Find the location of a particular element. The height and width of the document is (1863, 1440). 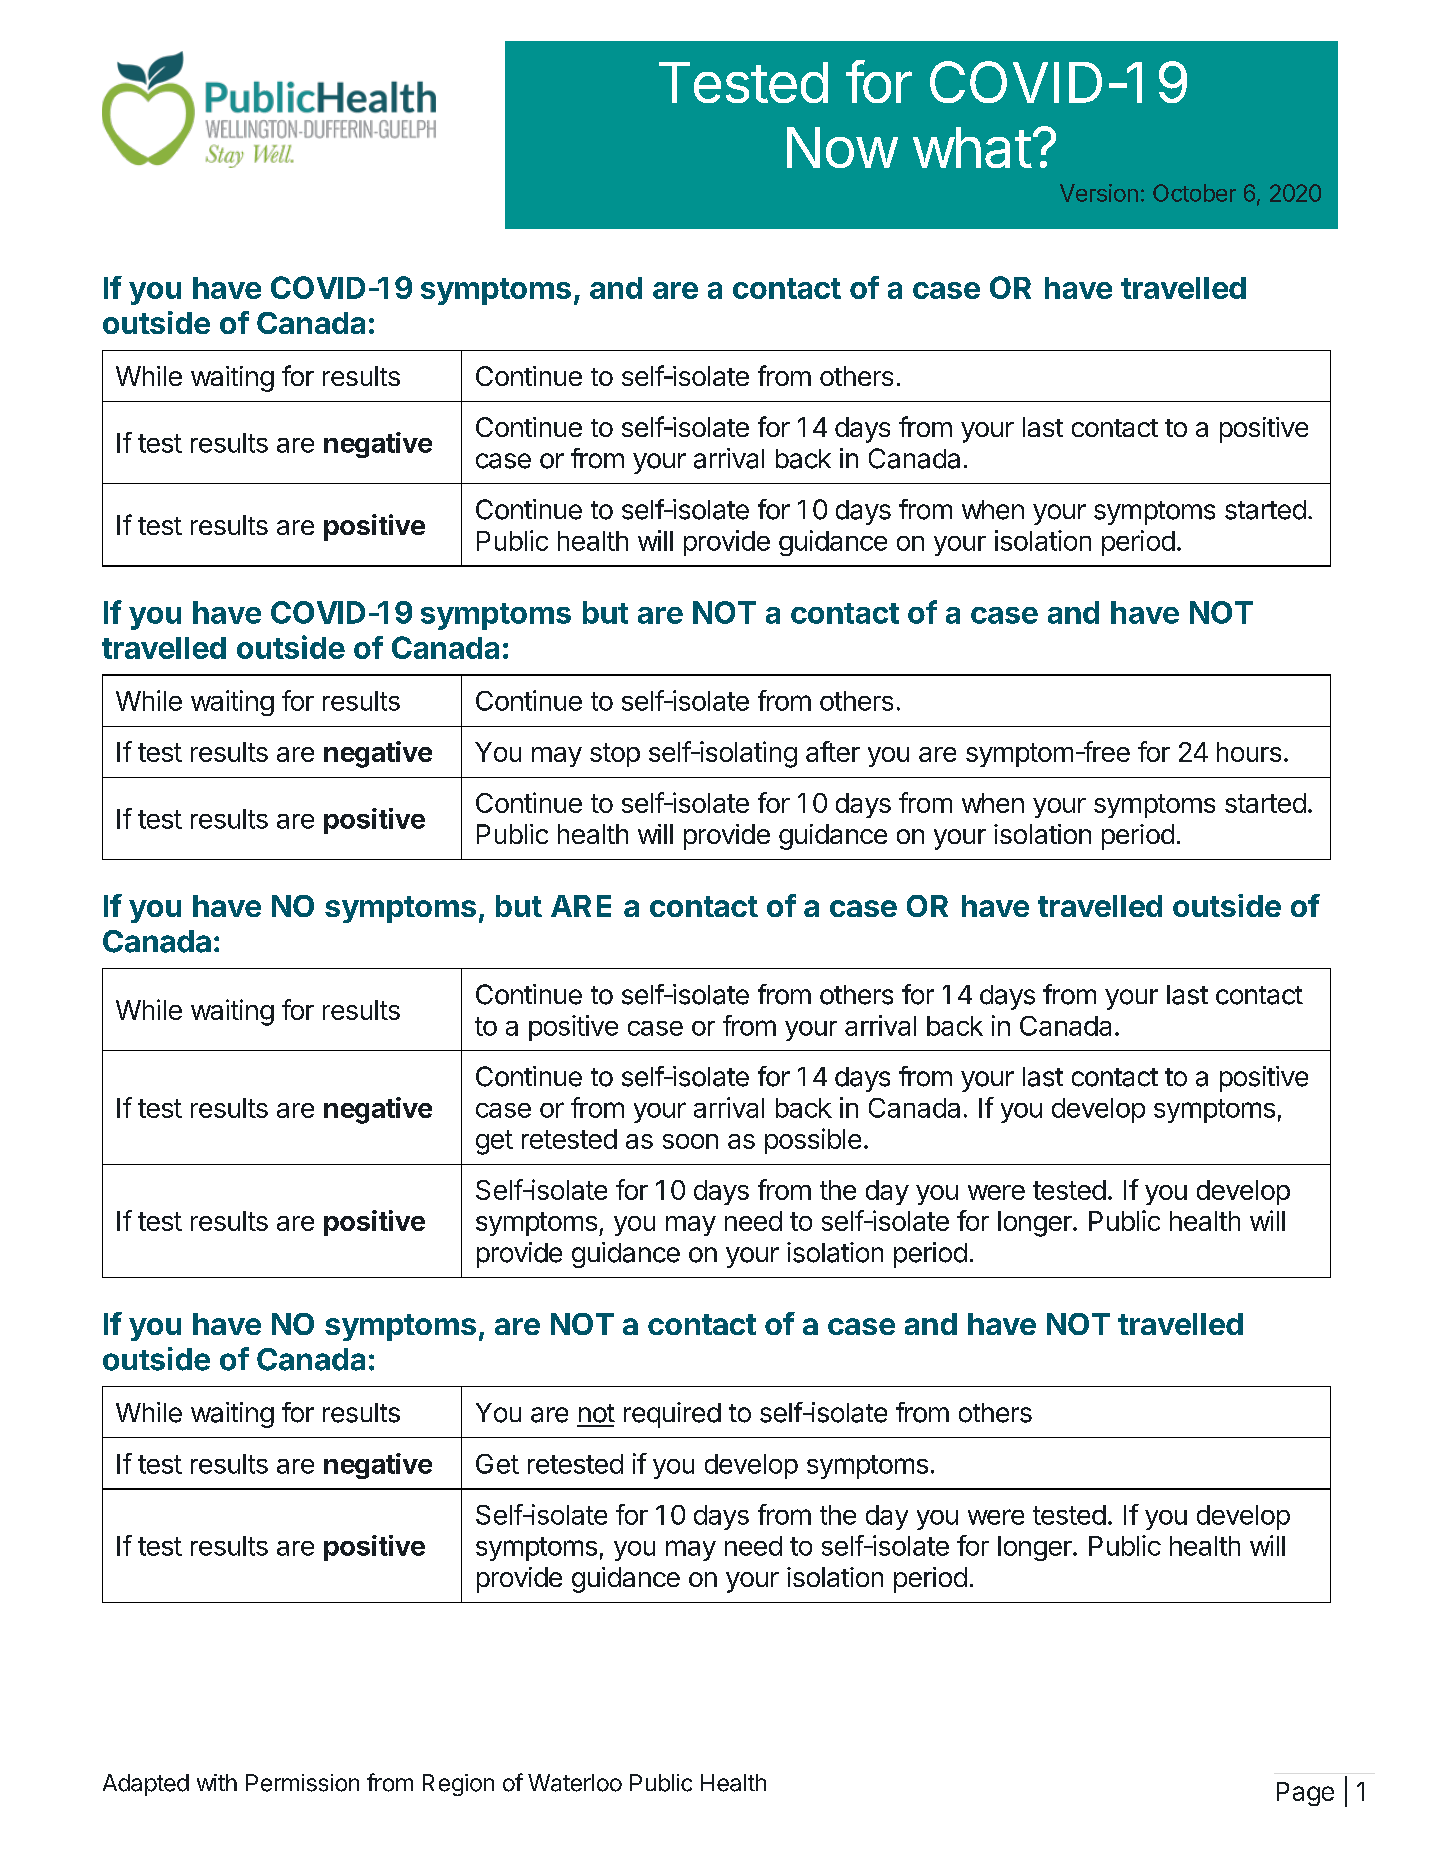

possible is located at coordinates (813, 1141).
